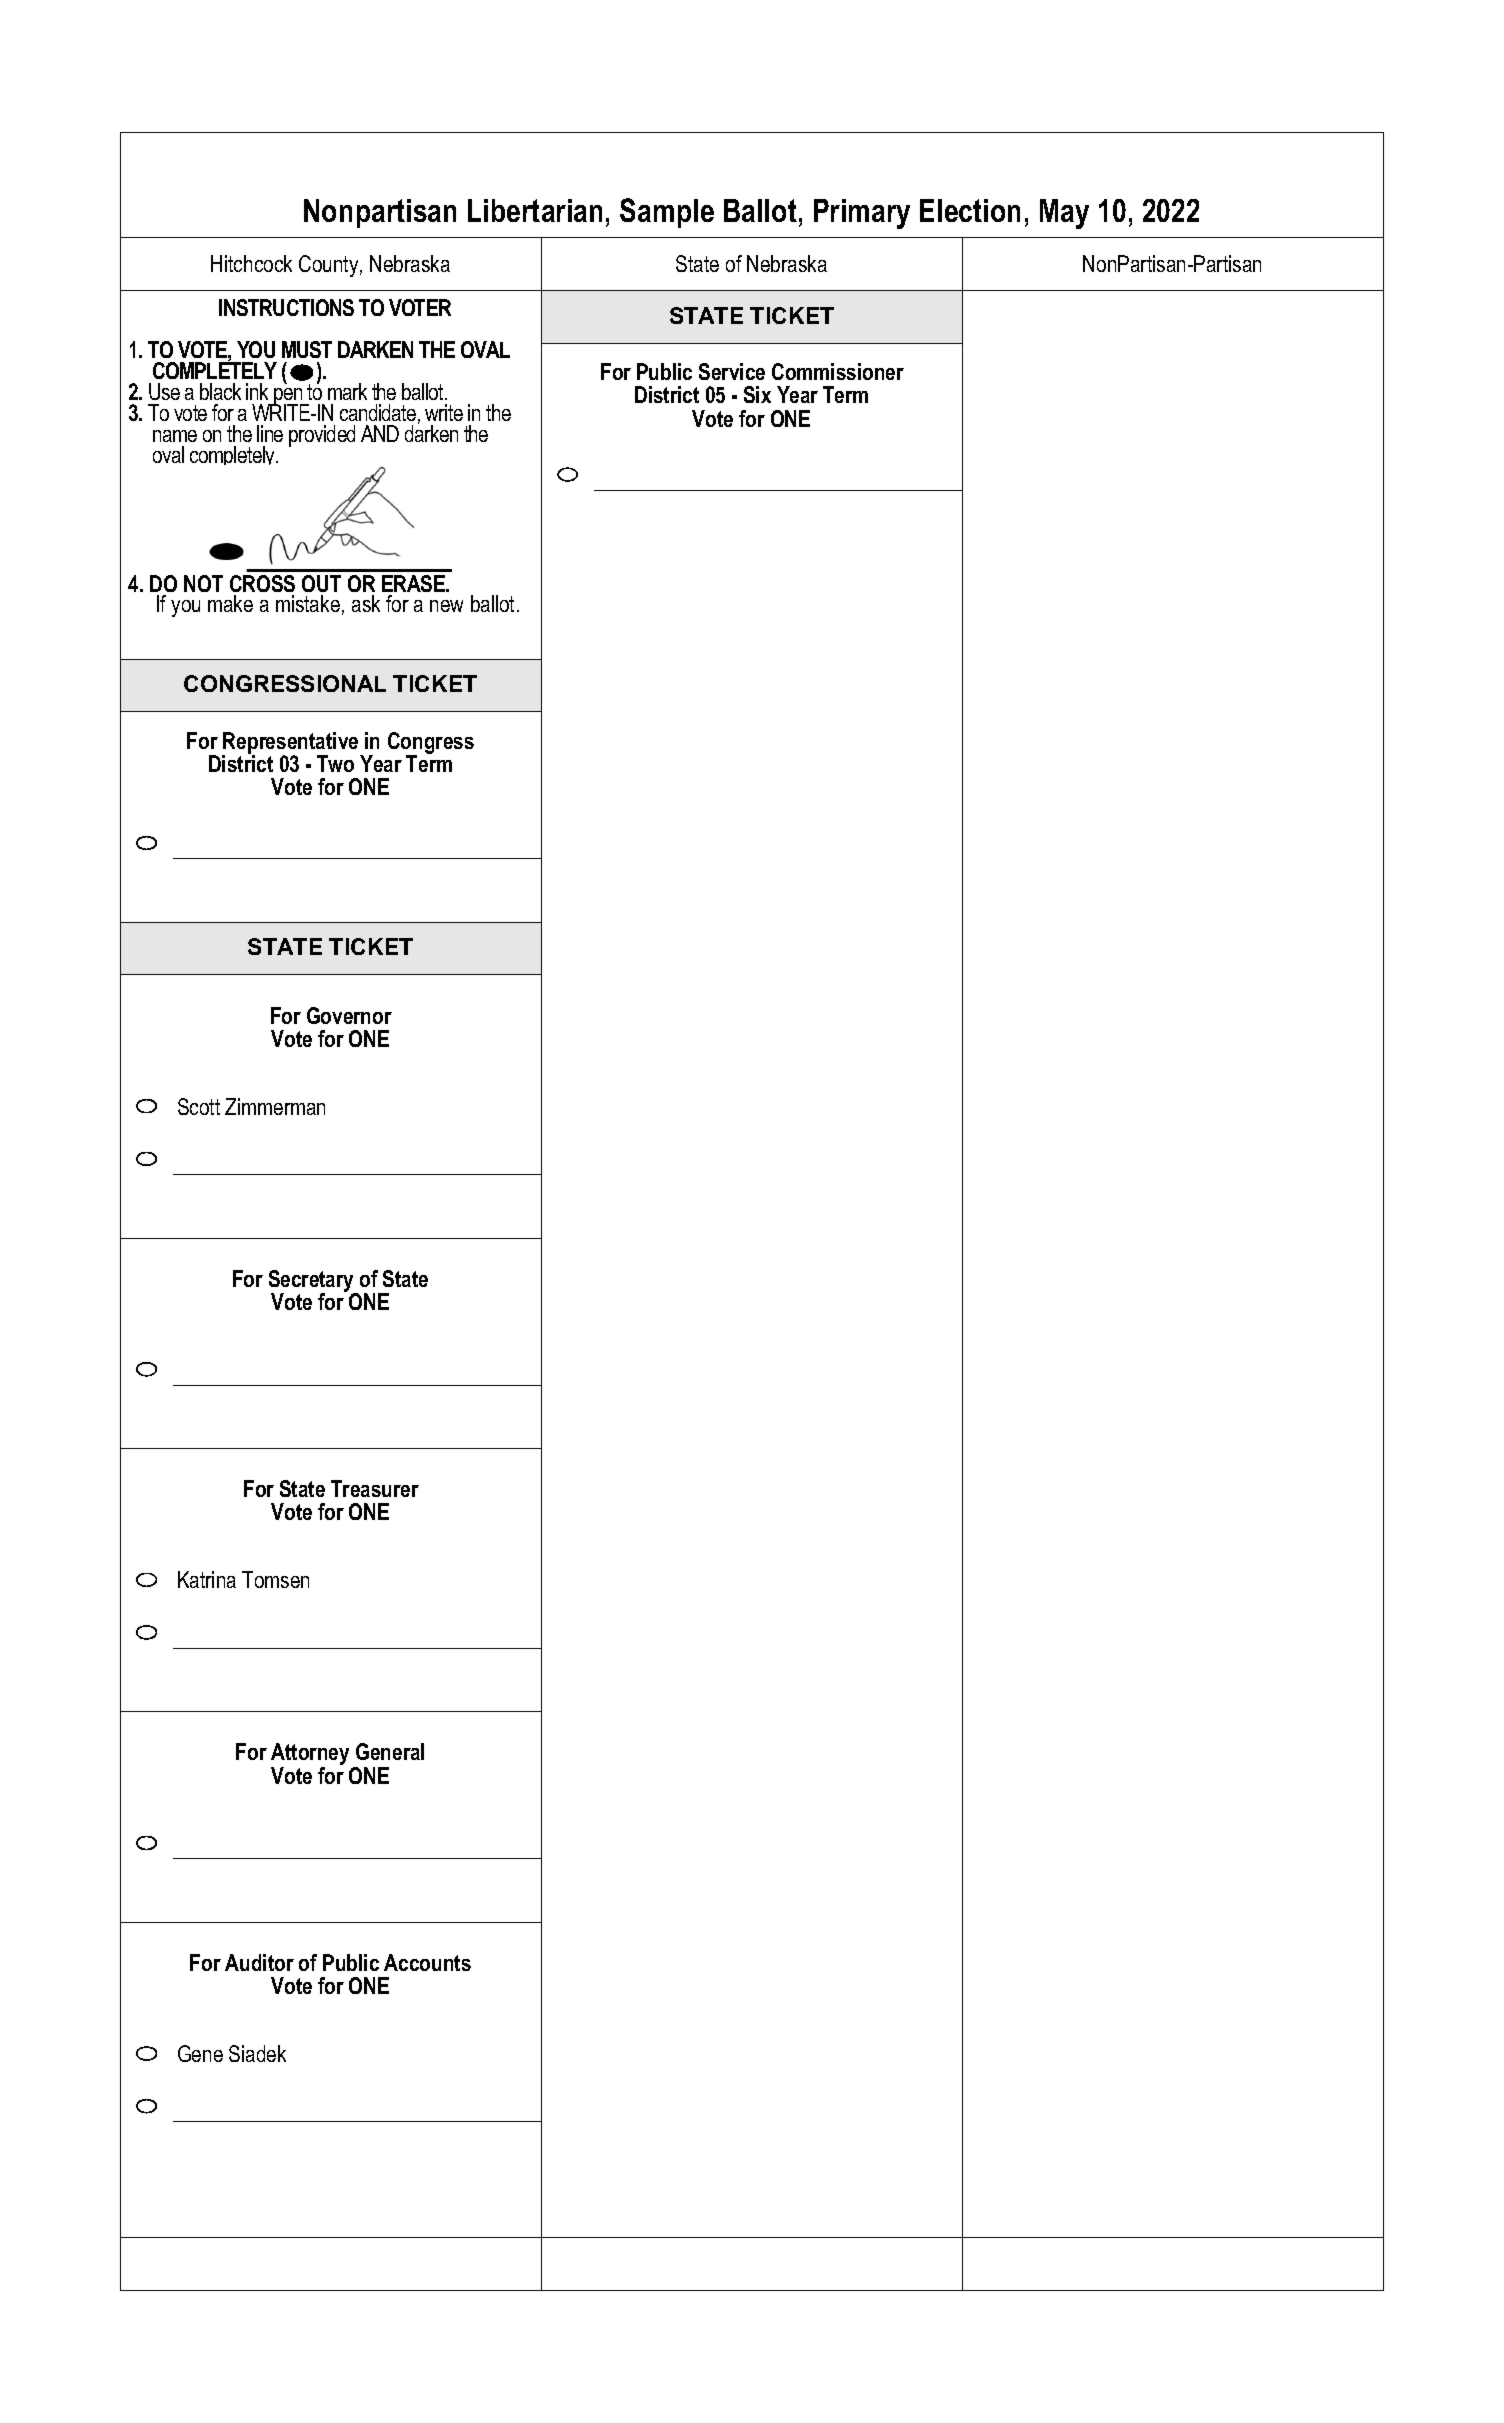 Image resolution: width=1504 pixels, height=2423 pixels. I want to click on Governor, so click(349, 1015).
